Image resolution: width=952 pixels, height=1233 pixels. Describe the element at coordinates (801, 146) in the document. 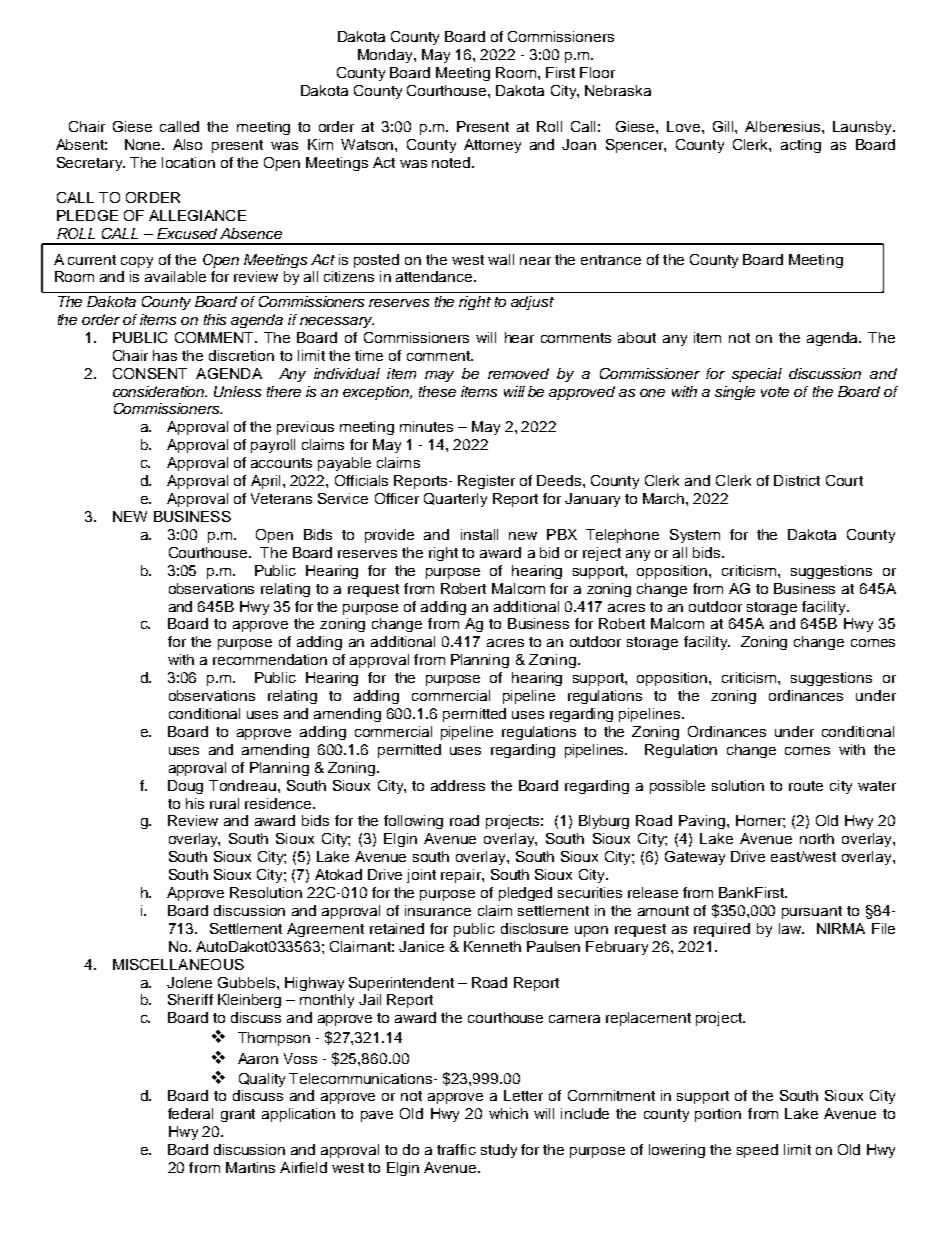

I see `acting` at that location.
